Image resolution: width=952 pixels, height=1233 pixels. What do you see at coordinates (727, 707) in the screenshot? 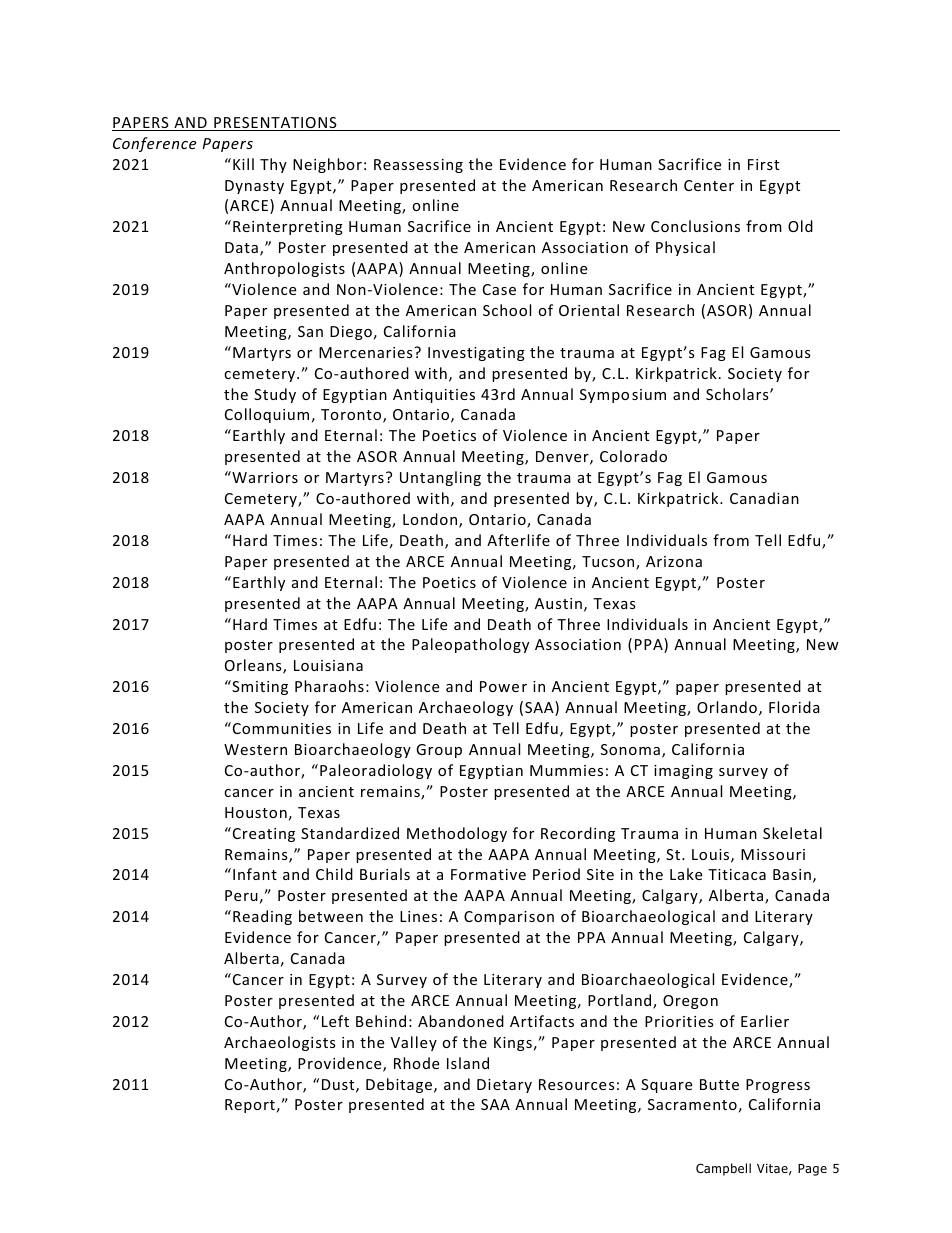
I see `Orlando` at bounding box center [727, 707].
